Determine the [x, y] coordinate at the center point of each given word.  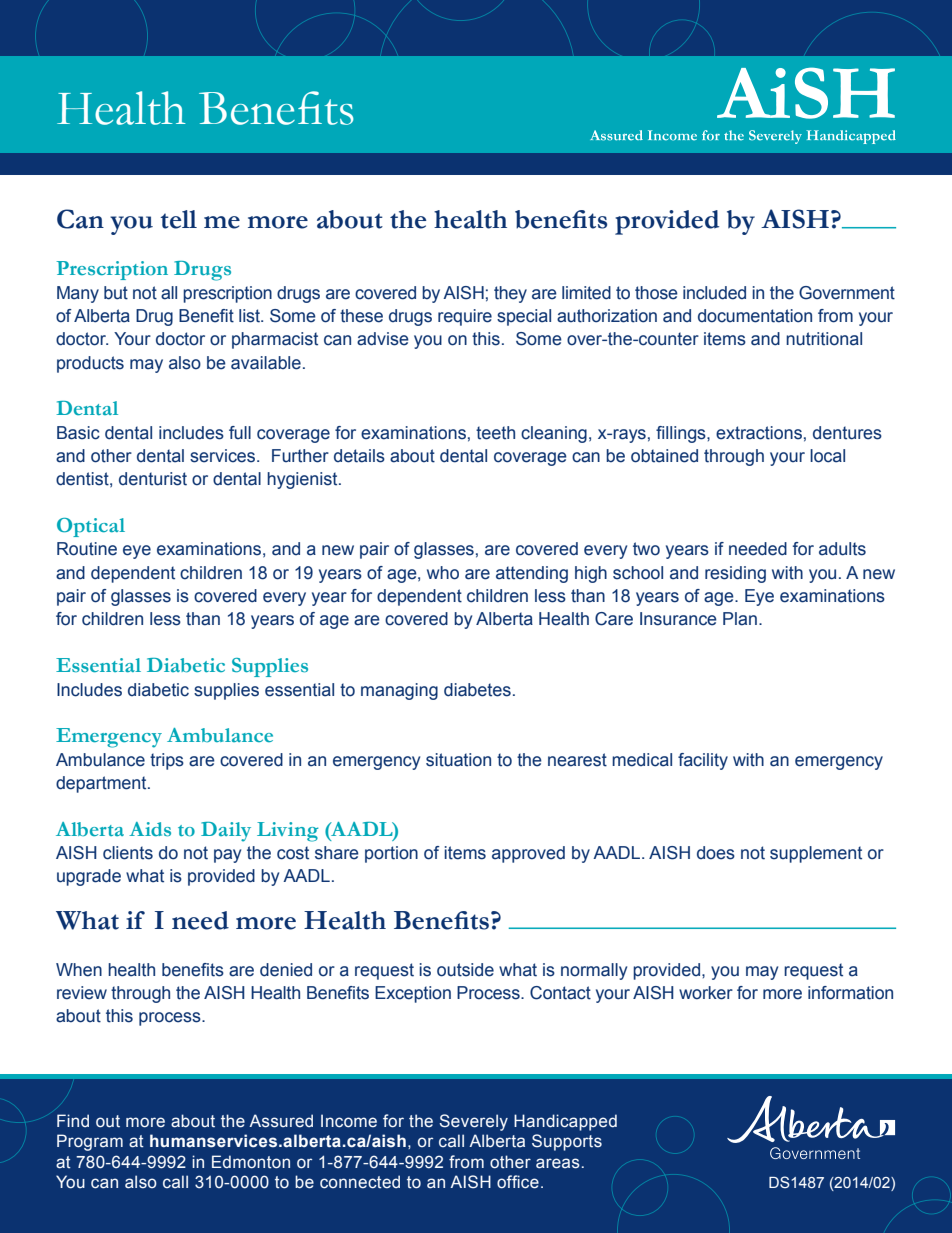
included [714, 293]
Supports [567, 1142]
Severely [473, 1122]
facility [703, 761]
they [510, 294]
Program [90, 1142]
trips [167, 761]
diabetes [477, 690]
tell [178, 219]
